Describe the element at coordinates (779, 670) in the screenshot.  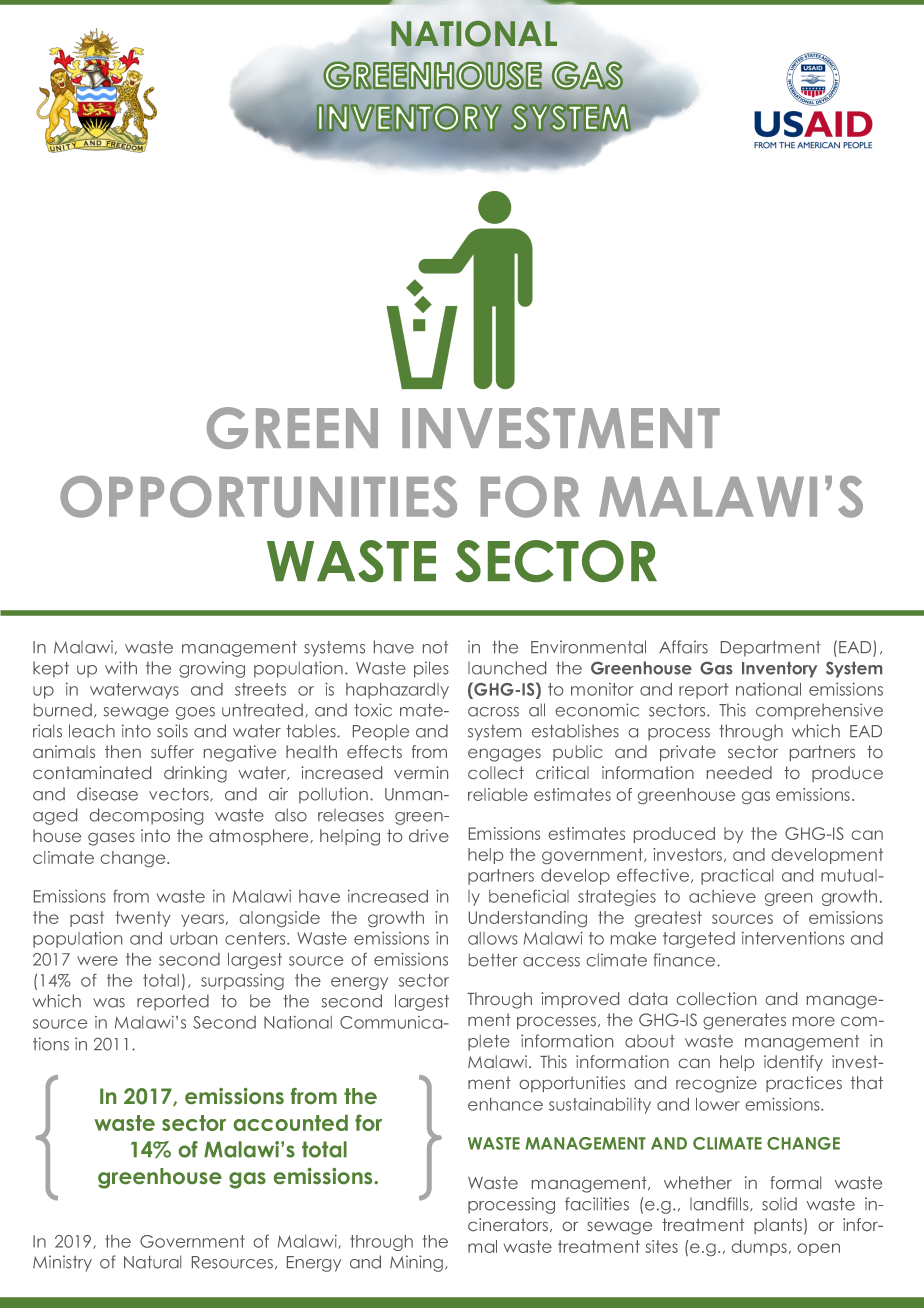
I see `Inventory` at that location.
